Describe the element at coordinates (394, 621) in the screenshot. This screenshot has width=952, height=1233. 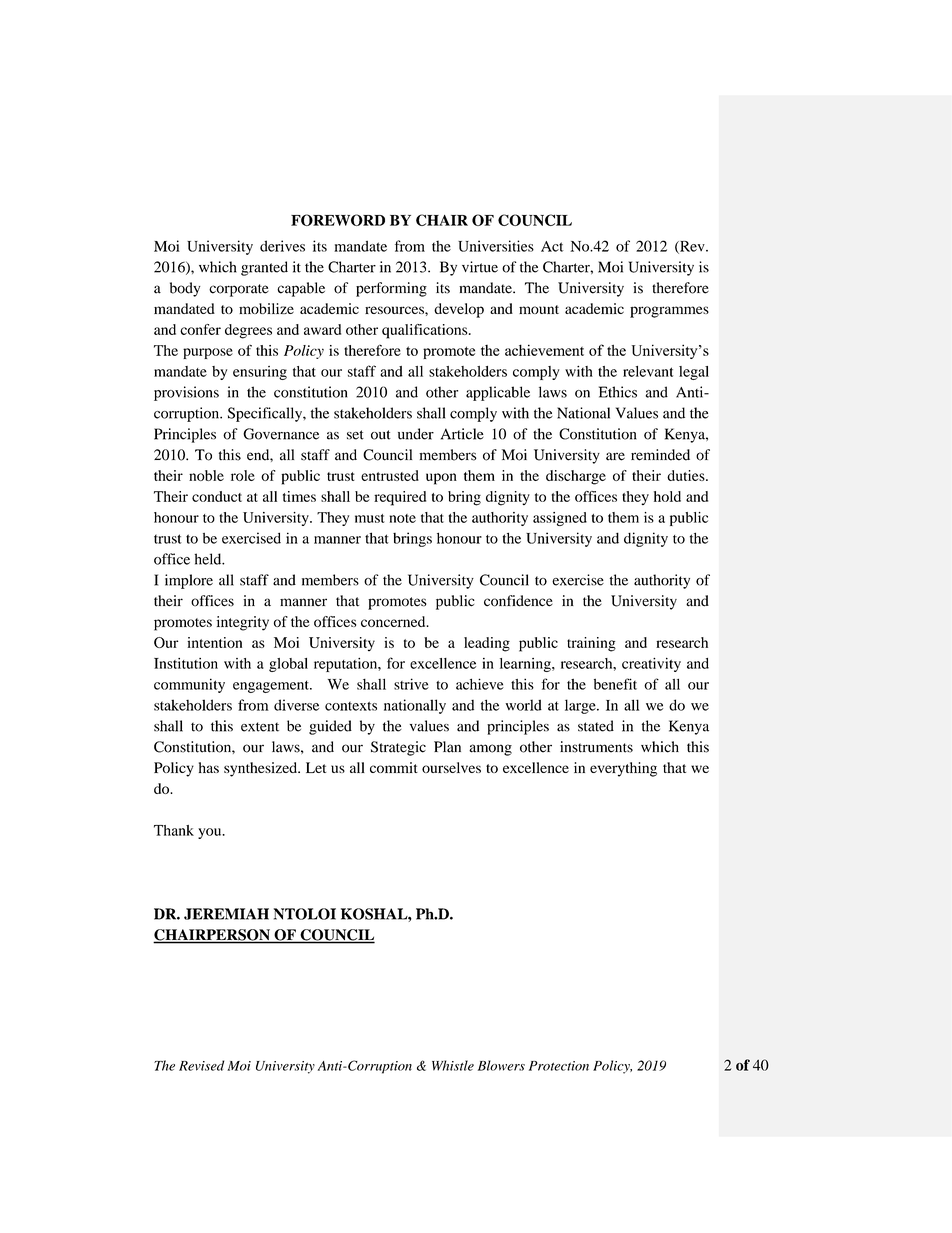
I see `concerned` at that location.
